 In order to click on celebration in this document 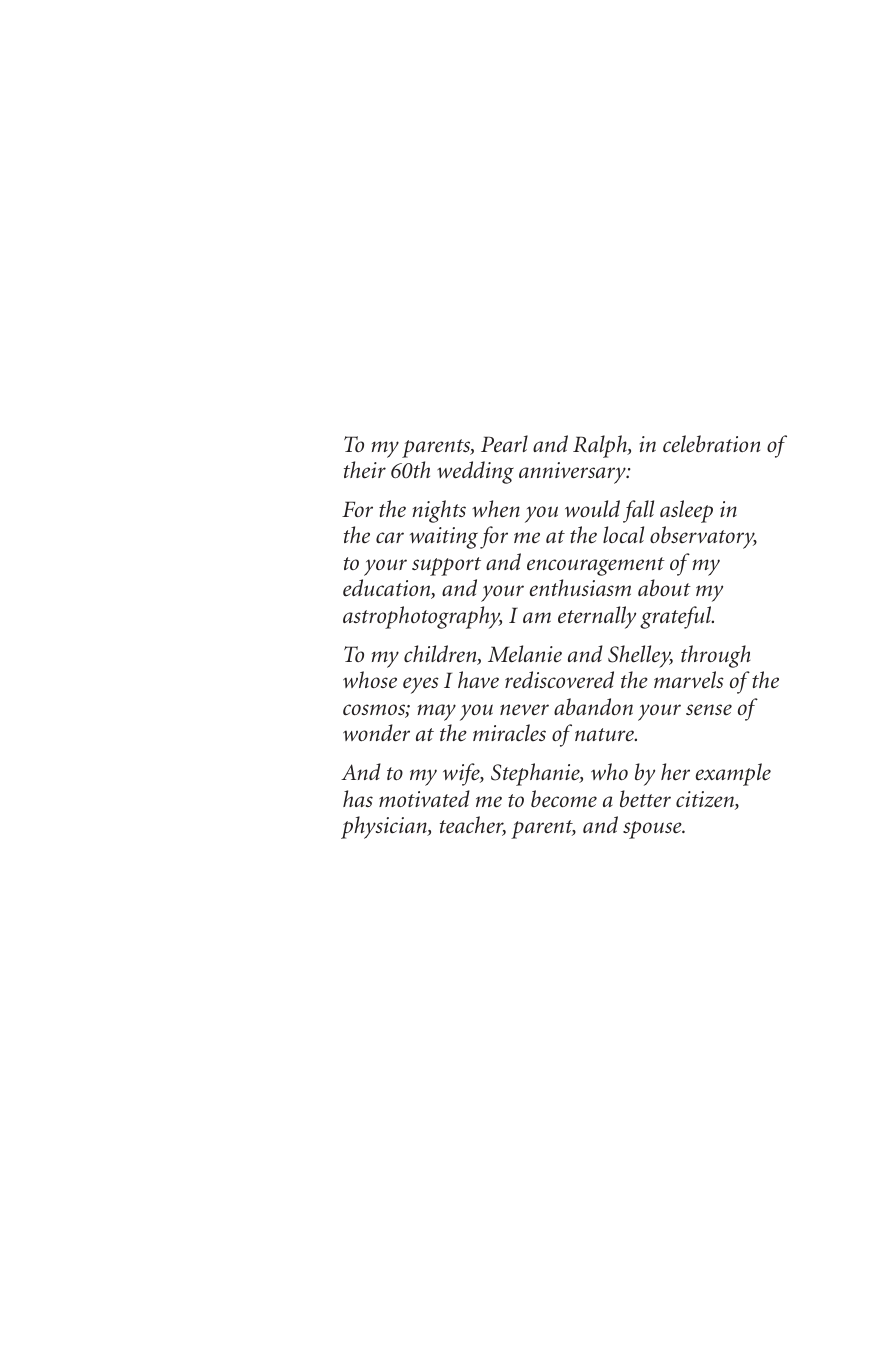, I will do `click(711, 444)`.
